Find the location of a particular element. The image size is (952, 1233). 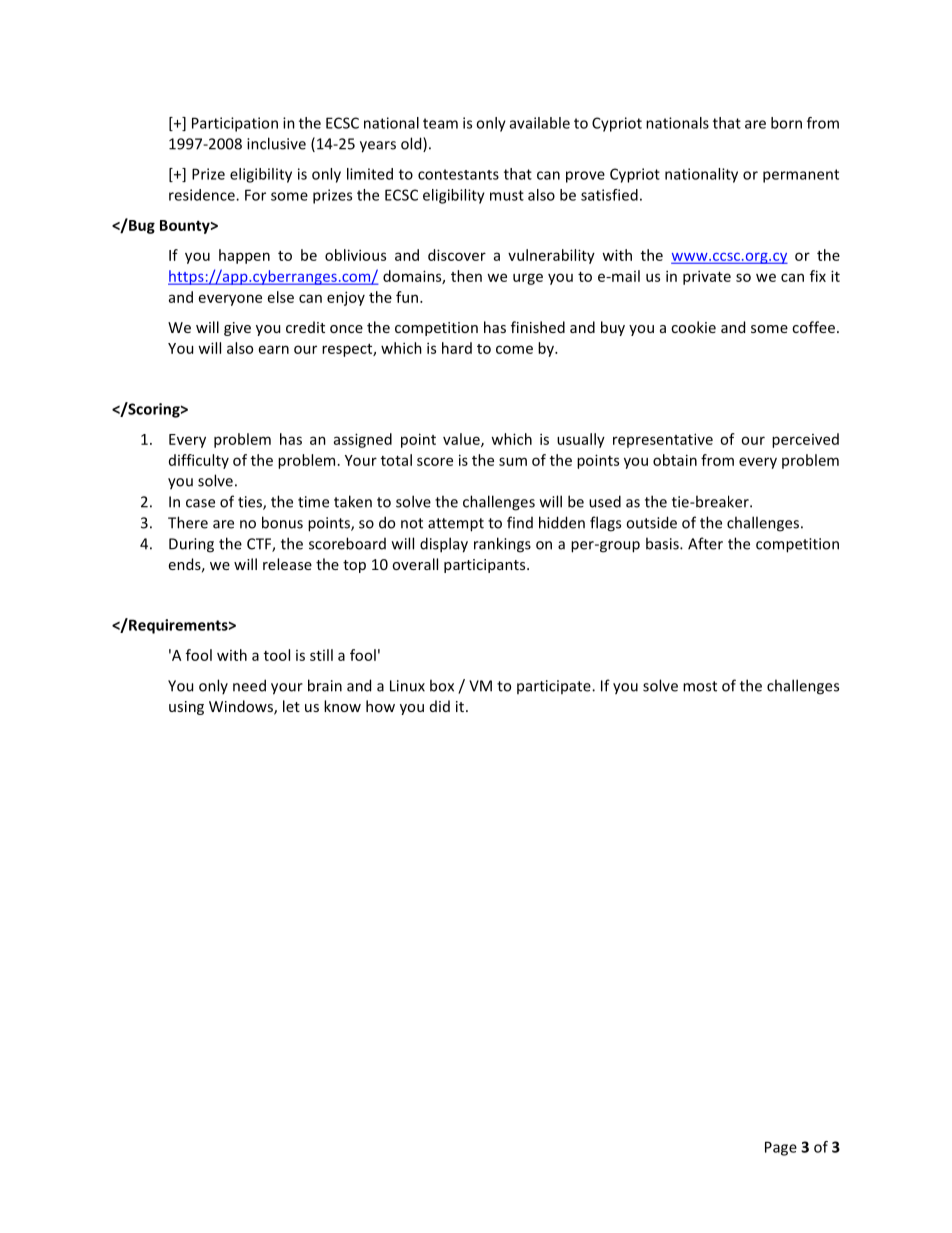

Page is located at coordinates (781, 1148).
